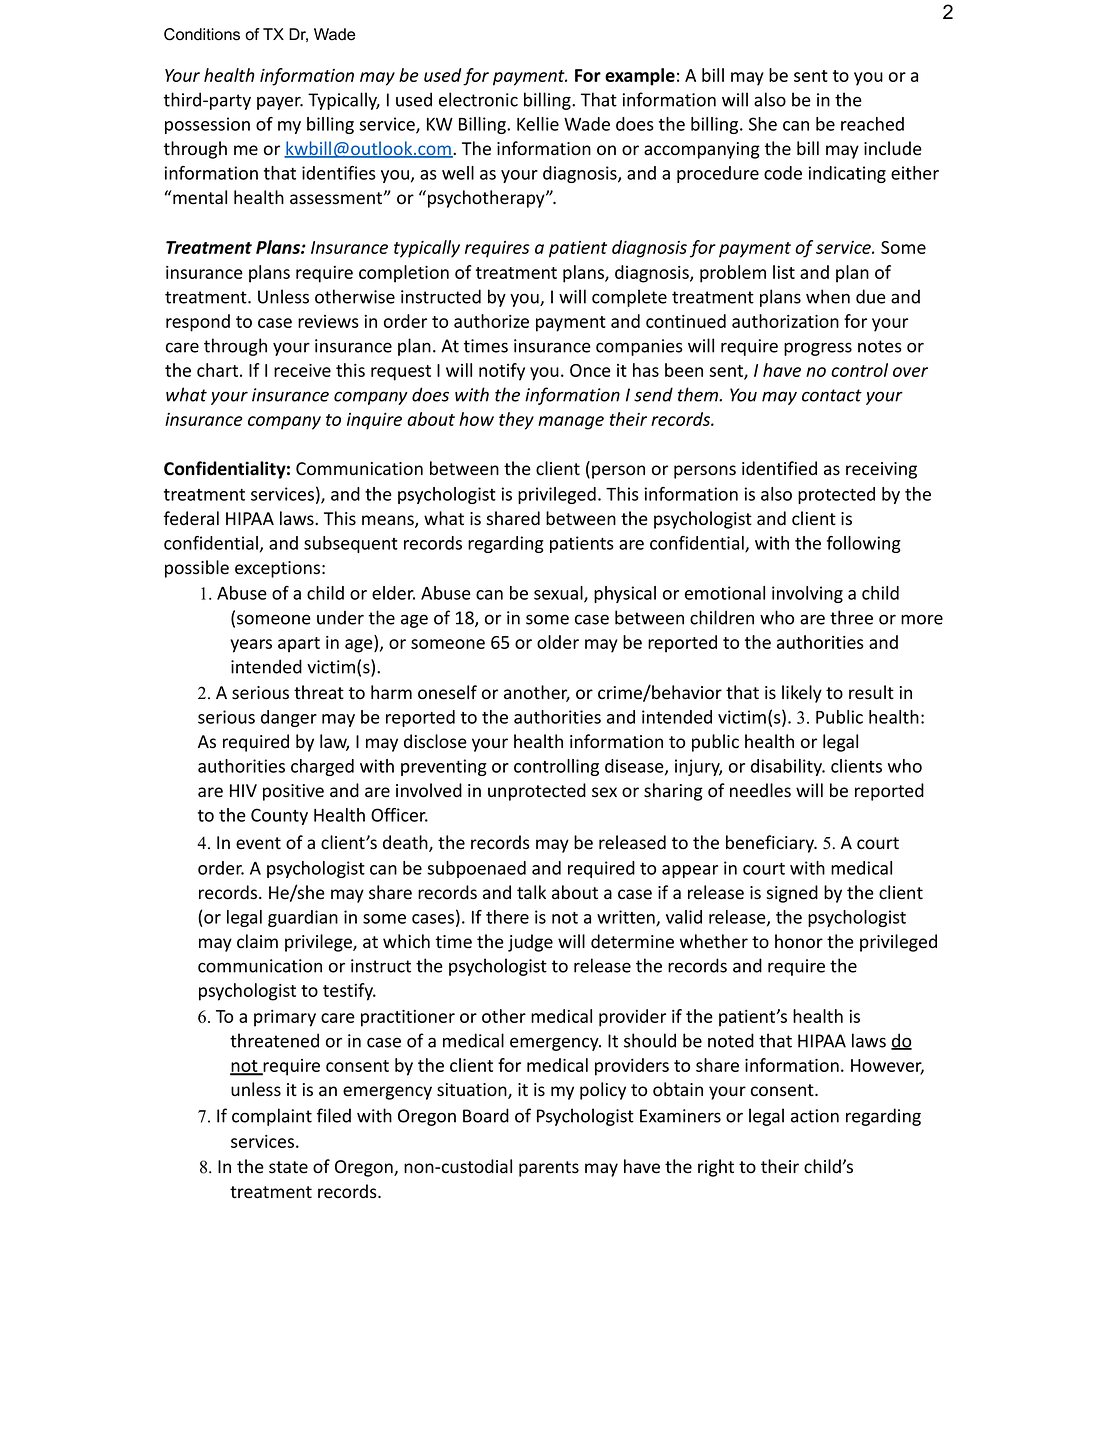  What do you see at coordinates (559, 594) in the image?
I see `sexual` at bounding box center [559, 594].
